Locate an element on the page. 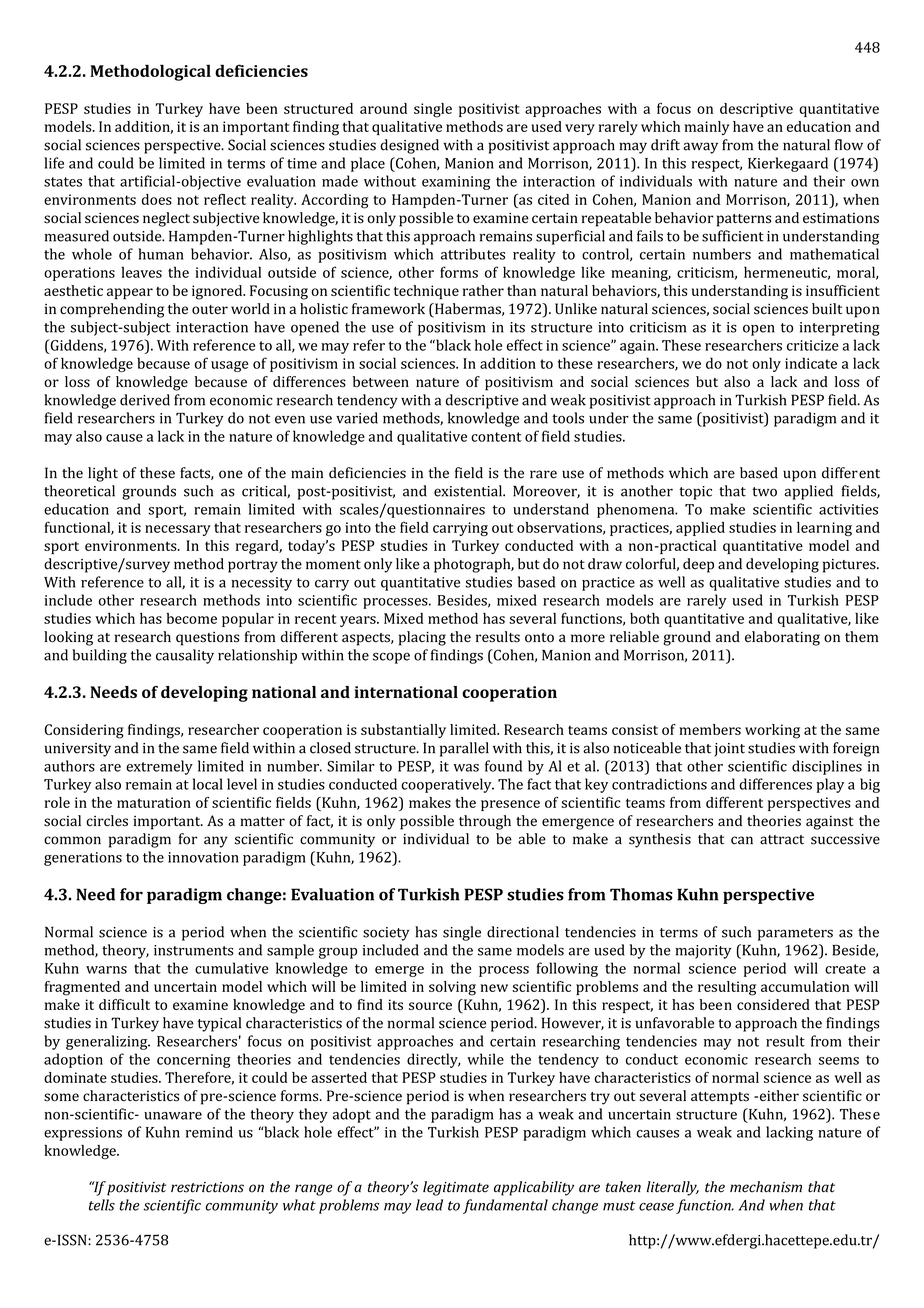 The width and height of the page is (924, 1308). mechanism is located at coordinates (766, 1187).
